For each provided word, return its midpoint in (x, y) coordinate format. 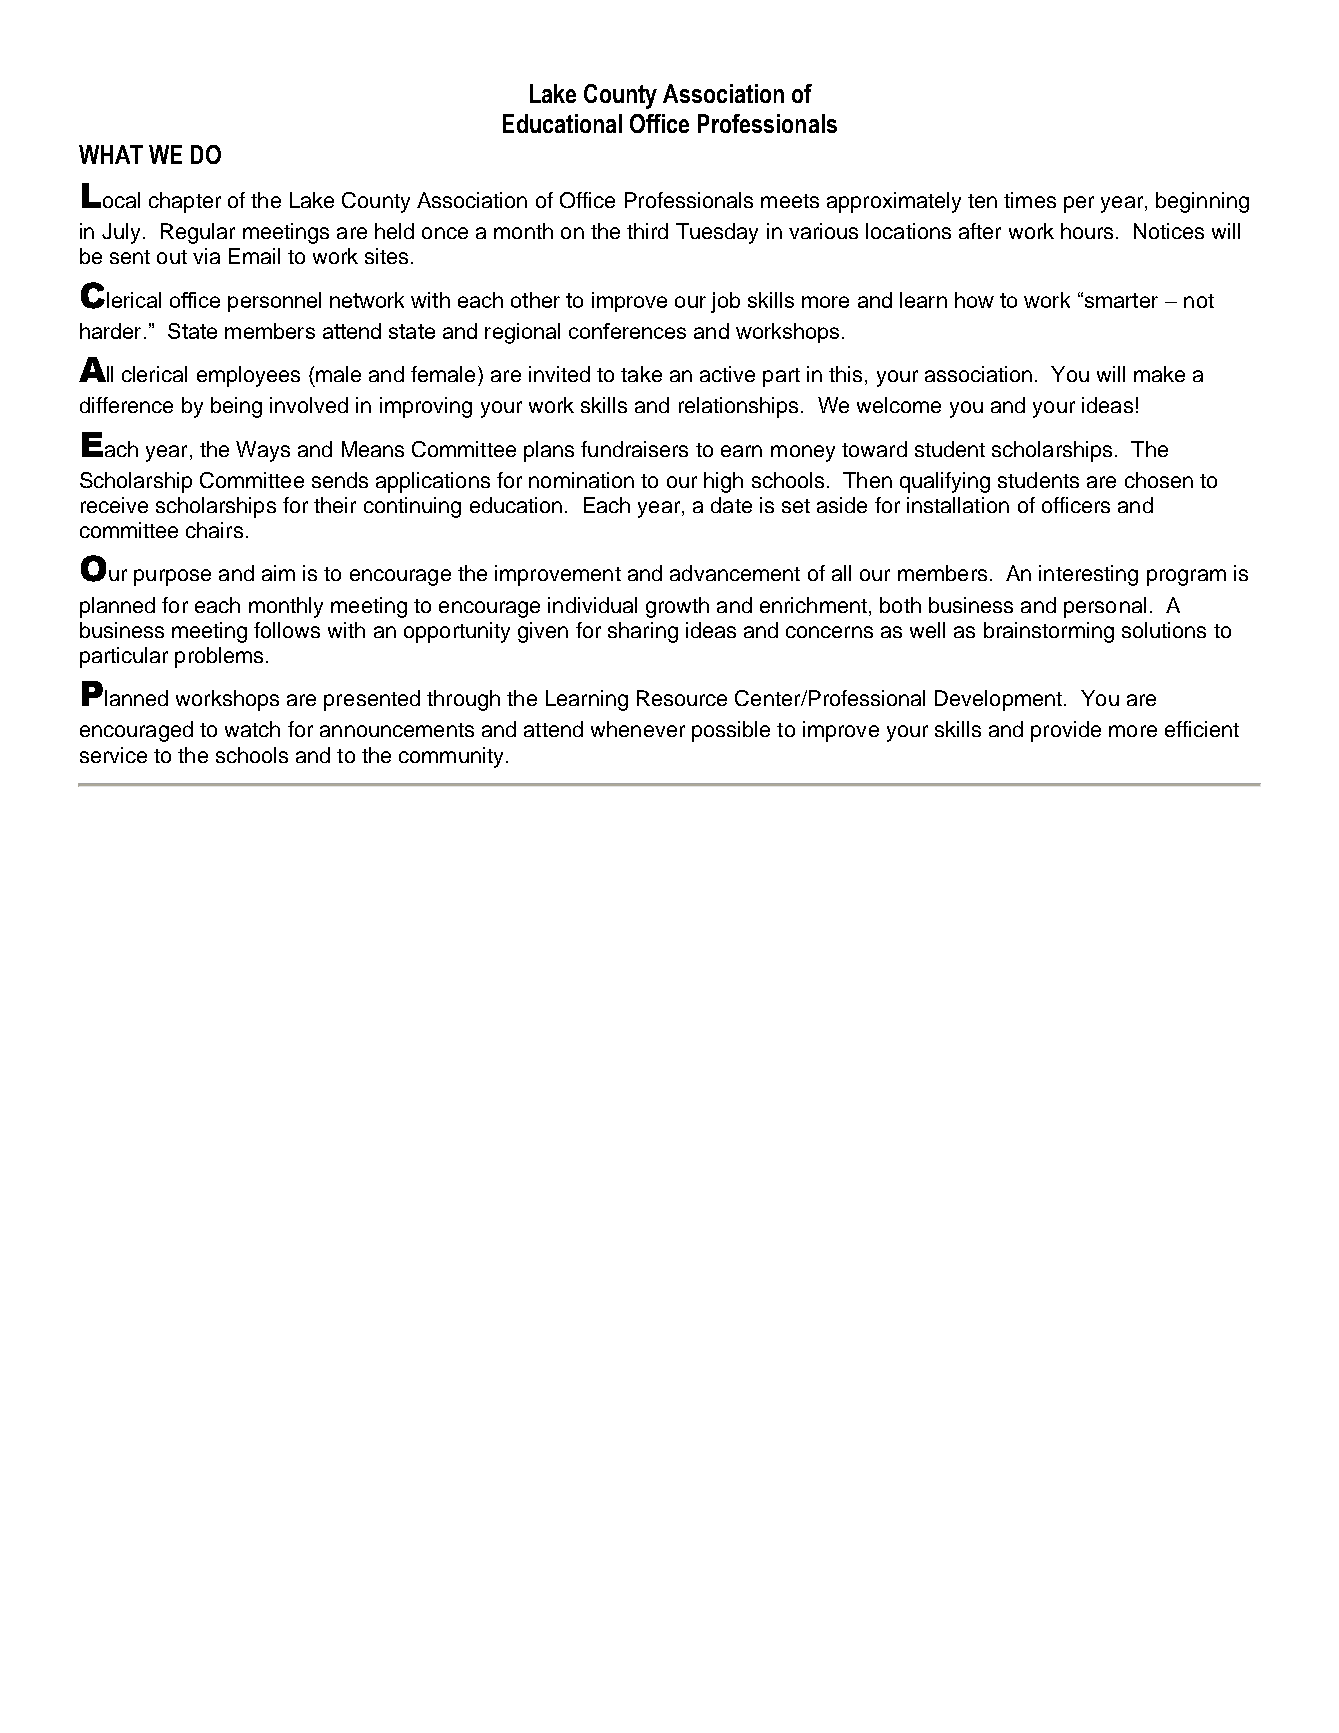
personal (1105, 607)
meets (790, 201)
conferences (627, 331)
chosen (1159, 480)
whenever (638, 729)
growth (677, 607)
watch (252, 729)
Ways (263, 451)
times (1030, 200)
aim (278, 573)
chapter (185, 202)
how (974, 300)
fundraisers (634, 449)
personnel (274, 302)
